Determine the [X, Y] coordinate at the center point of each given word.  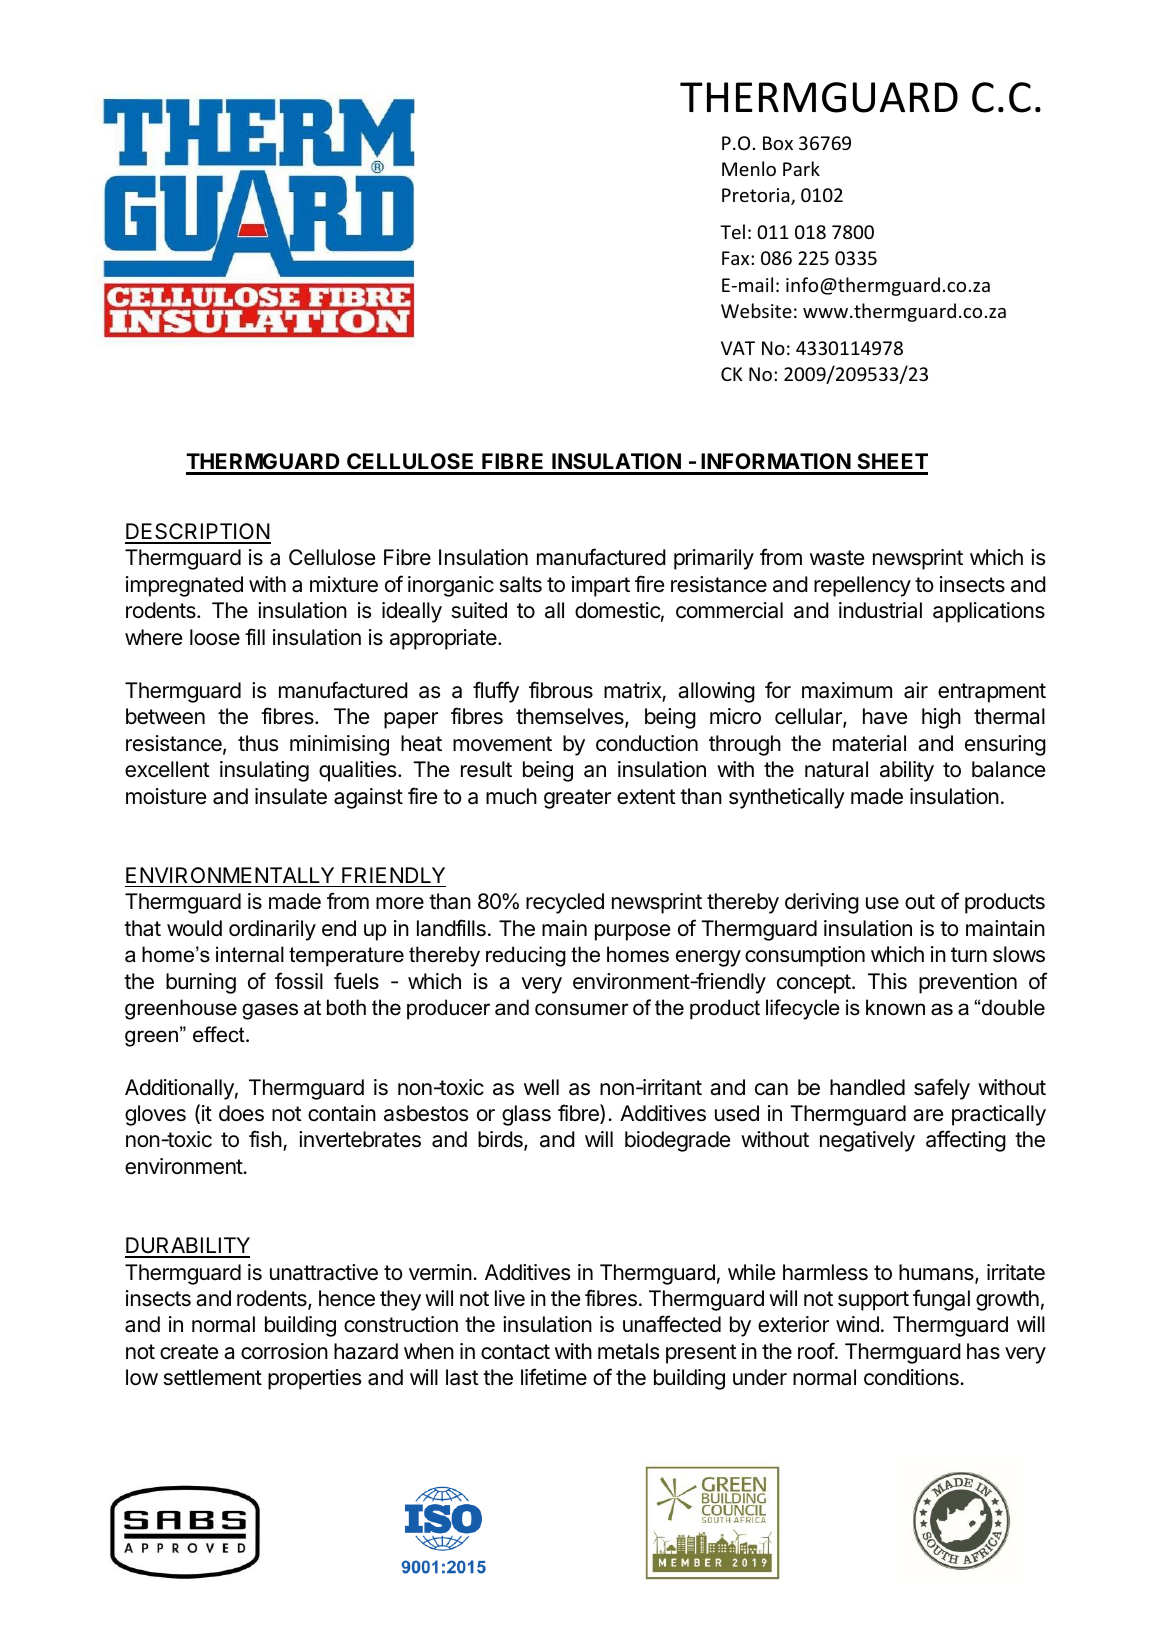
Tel [732, 231]
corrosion [284, 1351]
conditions [912, 1377]
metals [628, 1351]
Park [801, 168]
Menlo [749, 168]
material [869, 743]
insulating [264, 771]
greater [577, 799]
